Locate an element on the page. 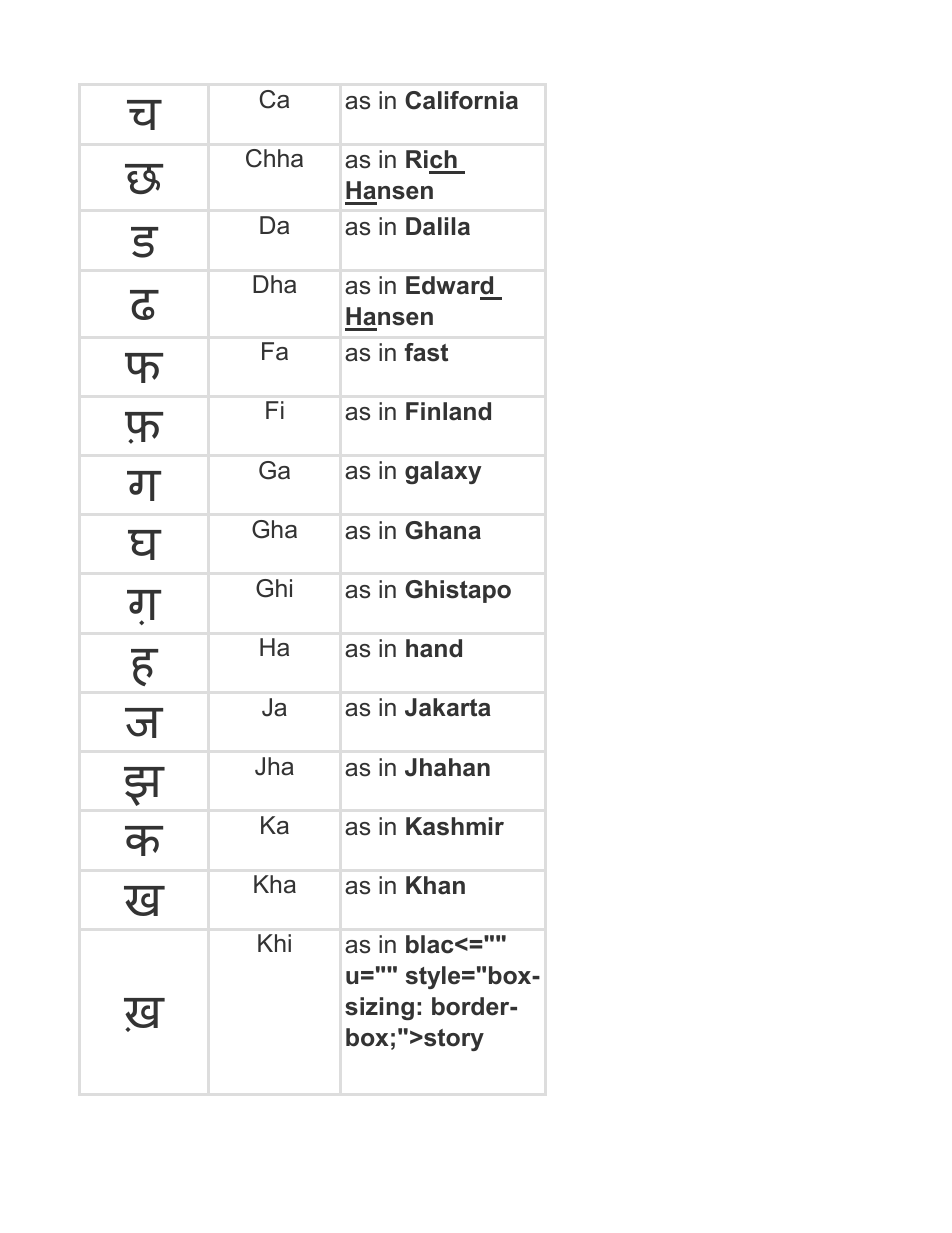 The height and width of the image is (1233, 952). hand is located at coordinates (434, 648).
